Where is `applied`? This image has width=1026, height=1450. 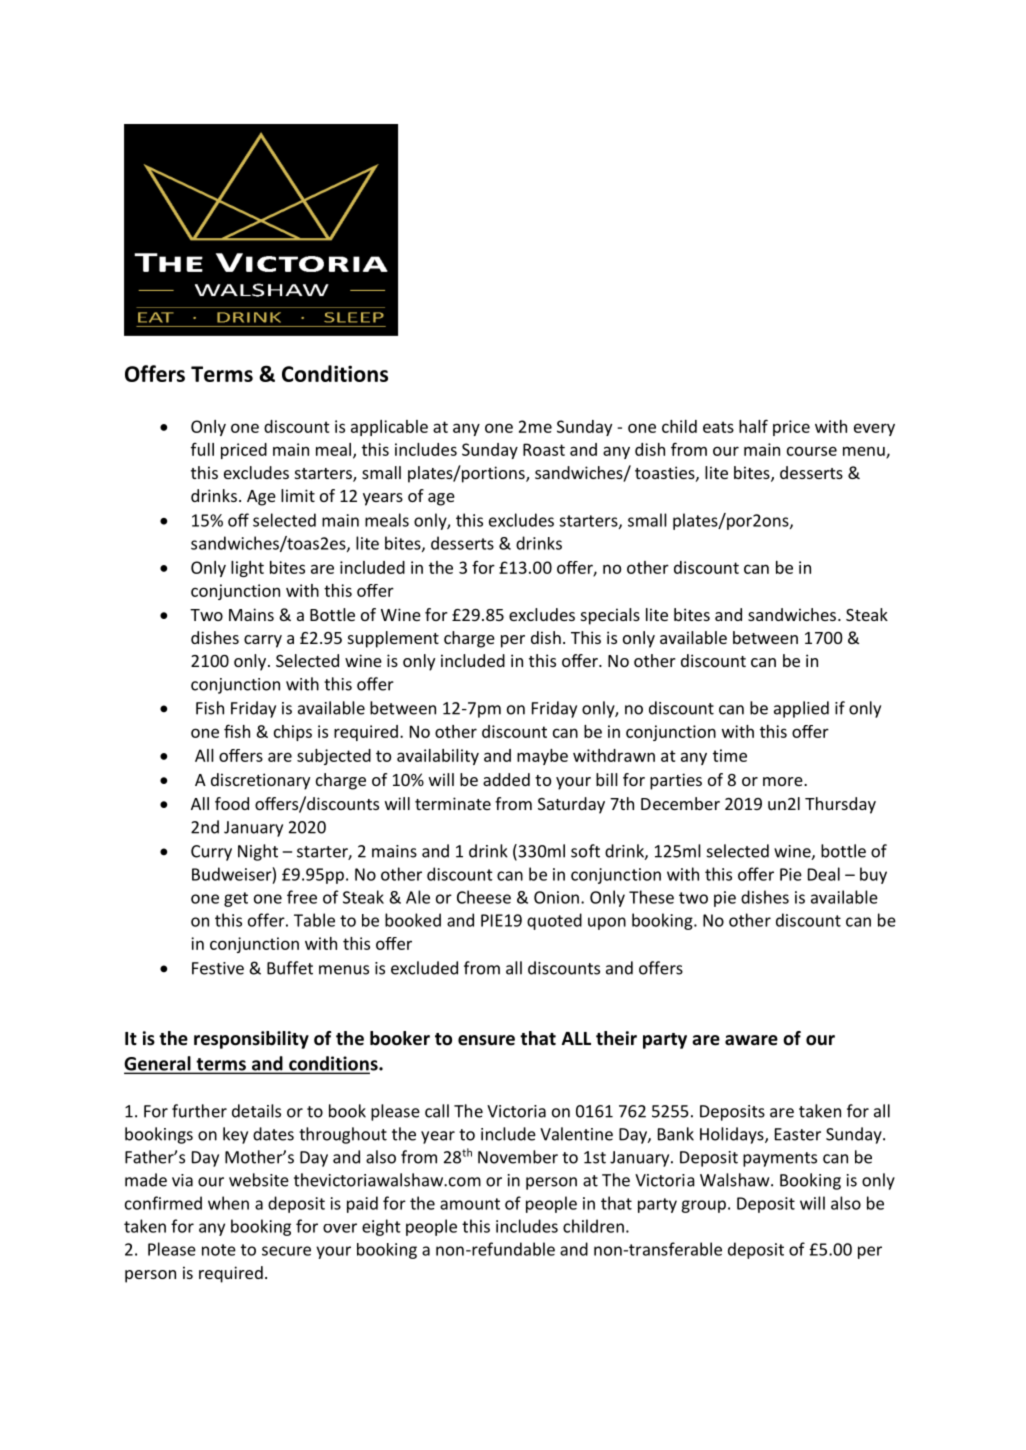 applied is located at coordinates (801, 709).
